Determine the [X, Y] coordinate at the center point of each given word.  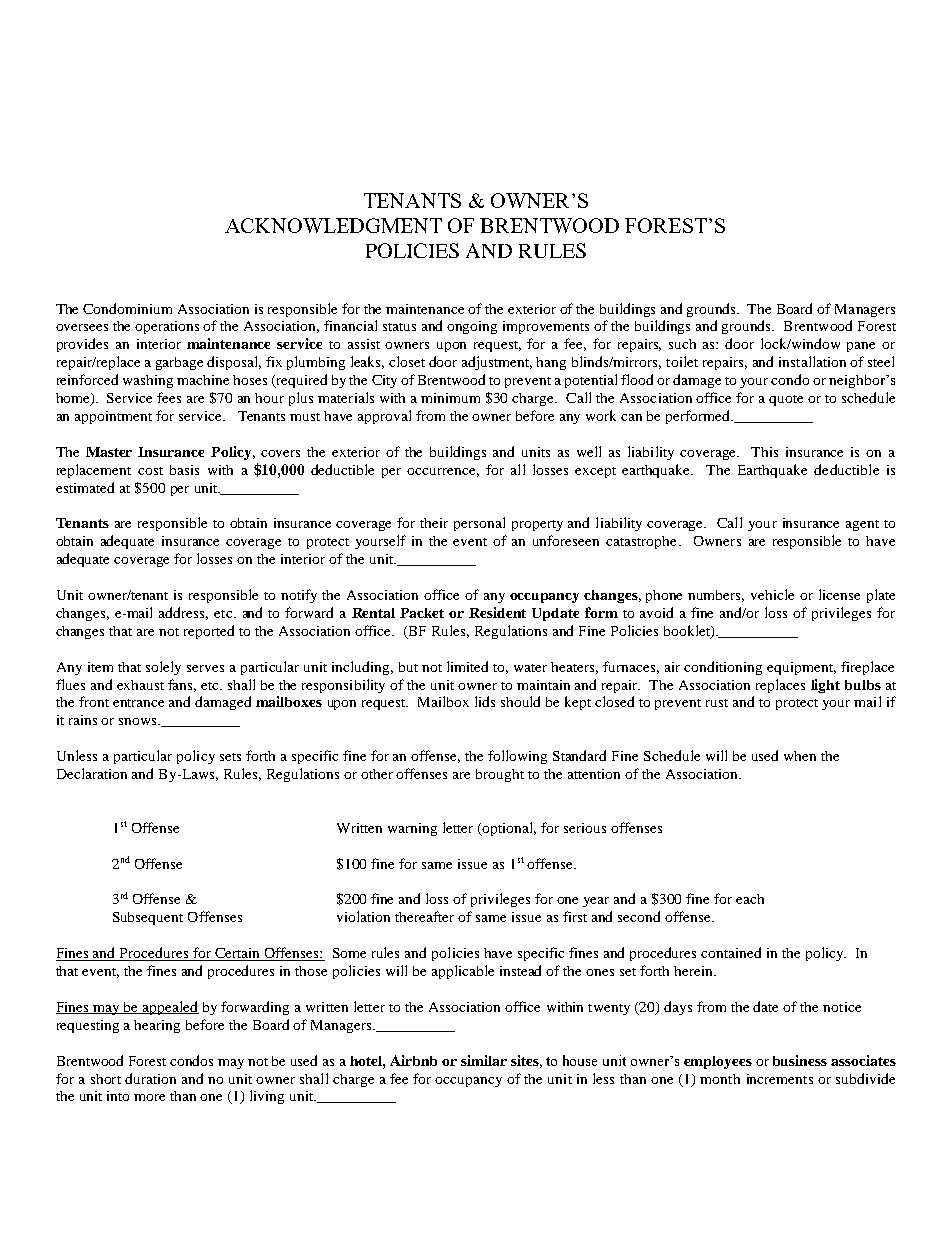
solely [163, 668]
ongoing [472, 327]
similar [484, 1060]
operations [167, 327]
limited [467, 666]
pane [861, 347]
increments [780, 1079]
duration [150, 1078]
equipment [801, 668]
